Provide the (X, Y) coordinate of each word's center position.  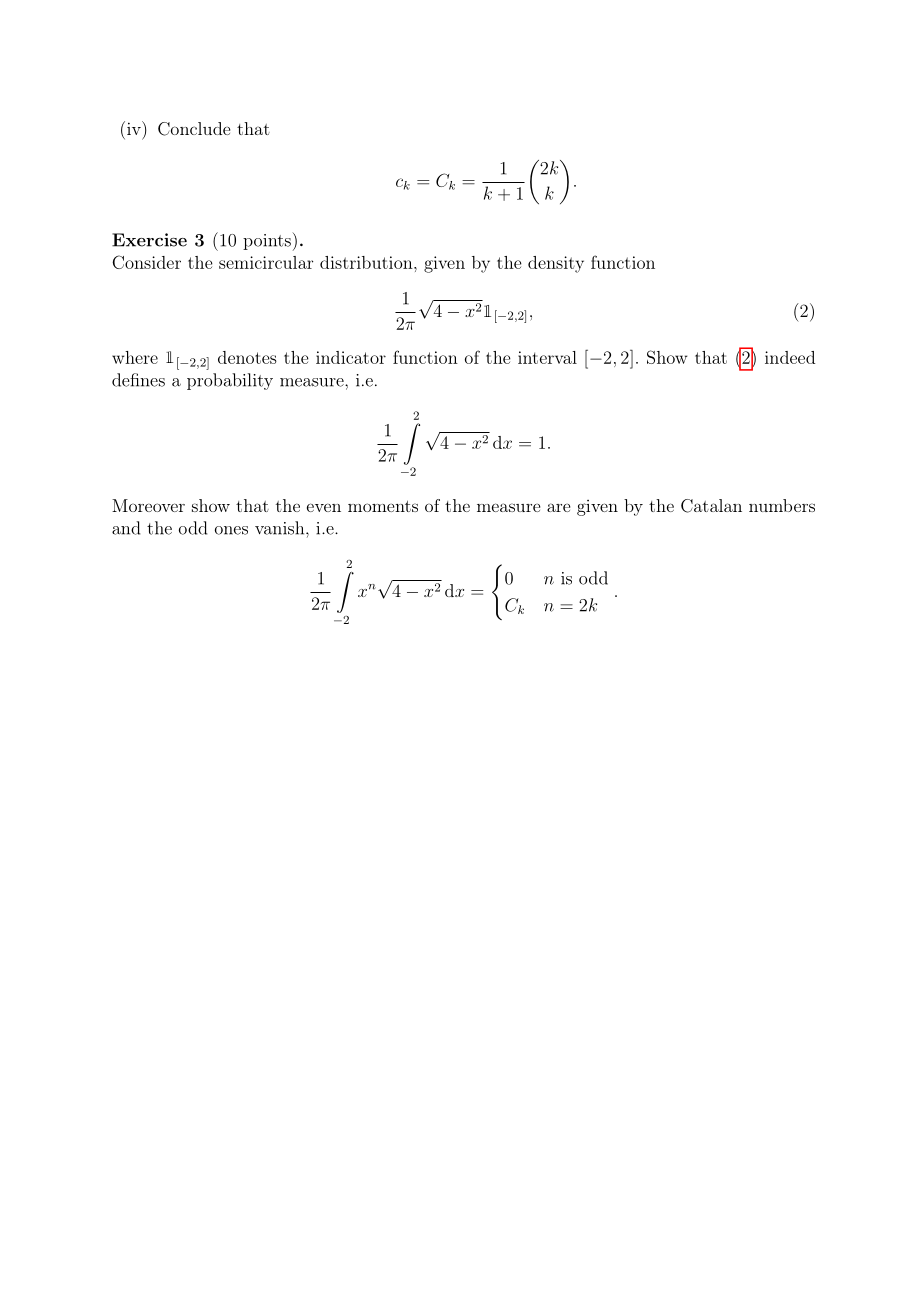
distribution (366, 262)
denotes (247, 357)
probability (230, 381)
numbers (782, 505)
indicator (351, 357)
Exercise (149, 240)
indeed (790, 357)
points (268, 241)
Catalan (711, 506)
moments (383, 506)
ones (231, 530)
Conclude (194, 129)
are (558, 507)
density (556, 264)
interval (547, 357)
